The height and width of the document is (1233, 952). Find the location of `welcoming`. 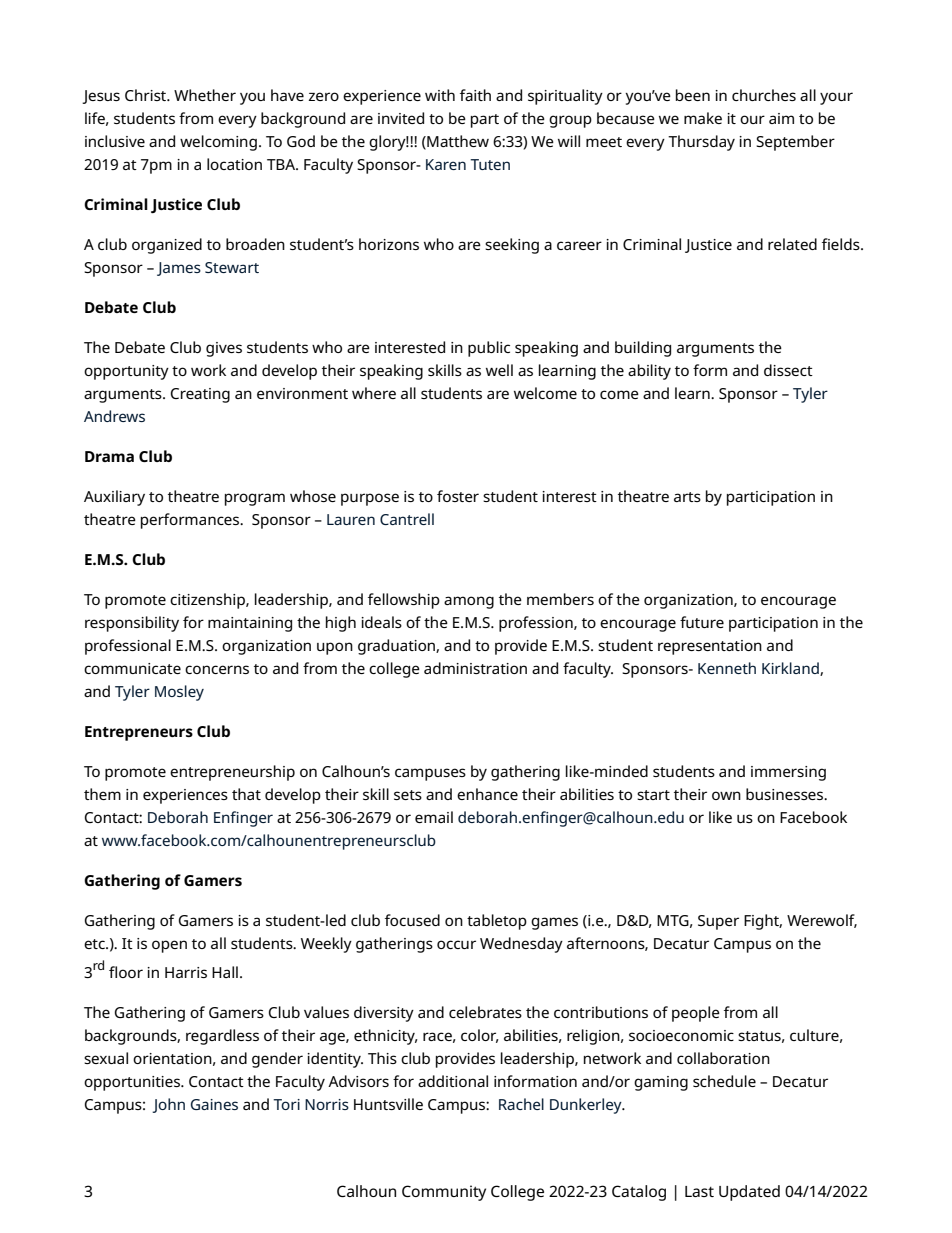

welcoming is located at coordinates (218, 143).
